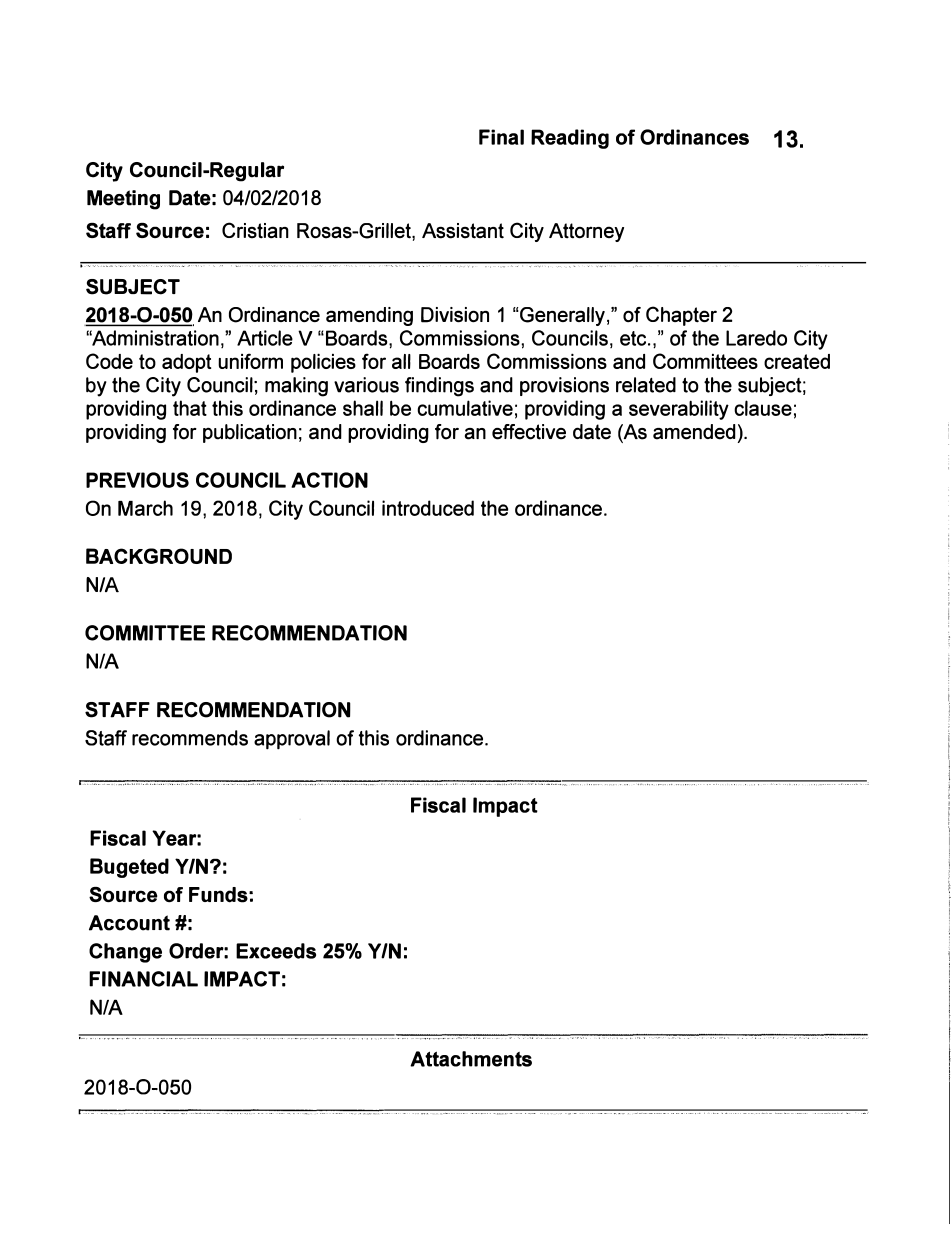  What do you see at coordinates (190, 738) in the screenshot?
I see `recommends` at bounding box center [190, 738].
